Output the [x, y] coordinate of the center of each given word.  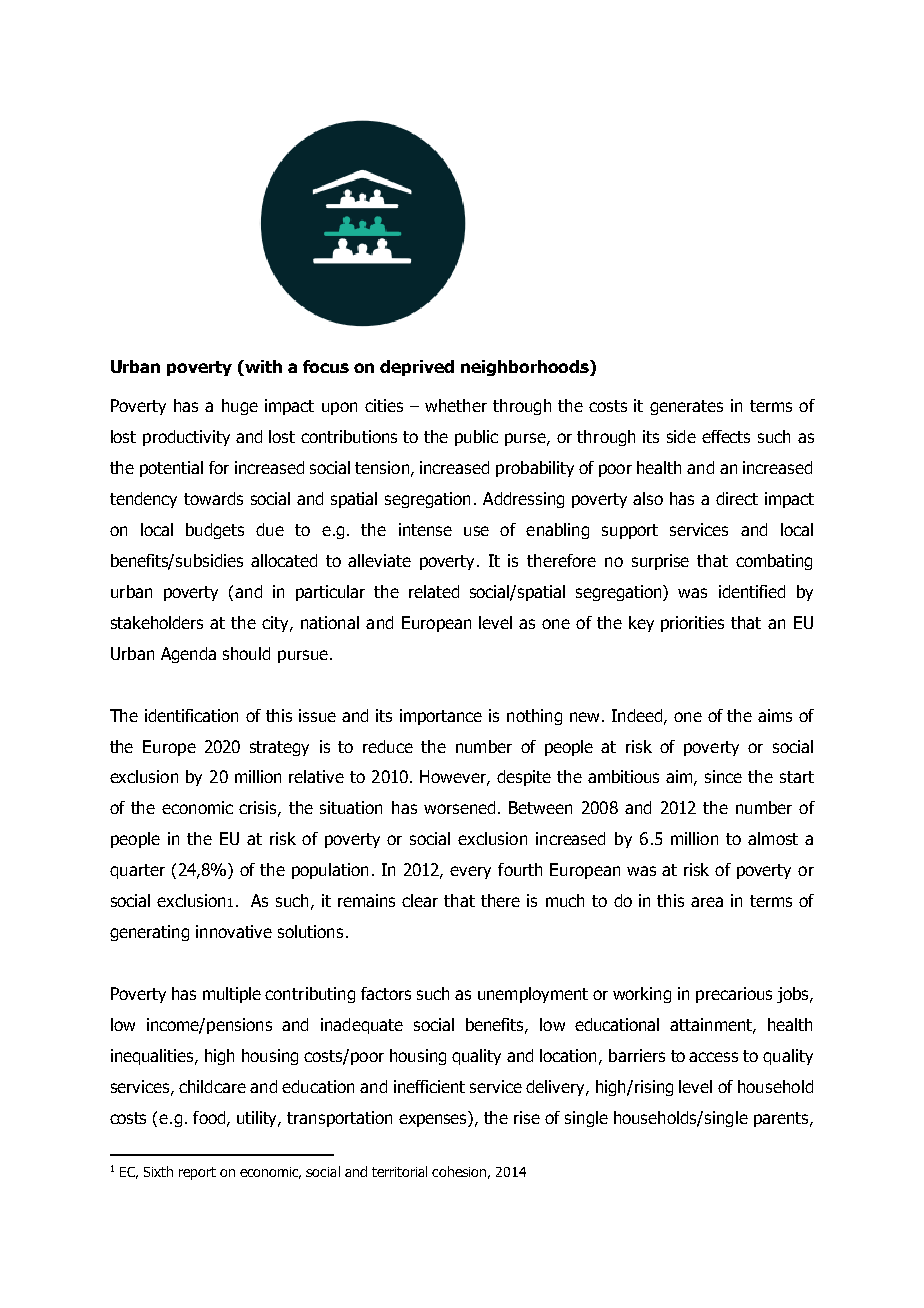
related [434, 591]
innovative [234, 931]
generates [686, 407]
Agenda [188, 655]
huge [240, 407]
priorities [692, 624]
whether [456, 405]
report [197, 1173]
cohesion [459, 1171]
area [707, 902]
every [470, 872]
